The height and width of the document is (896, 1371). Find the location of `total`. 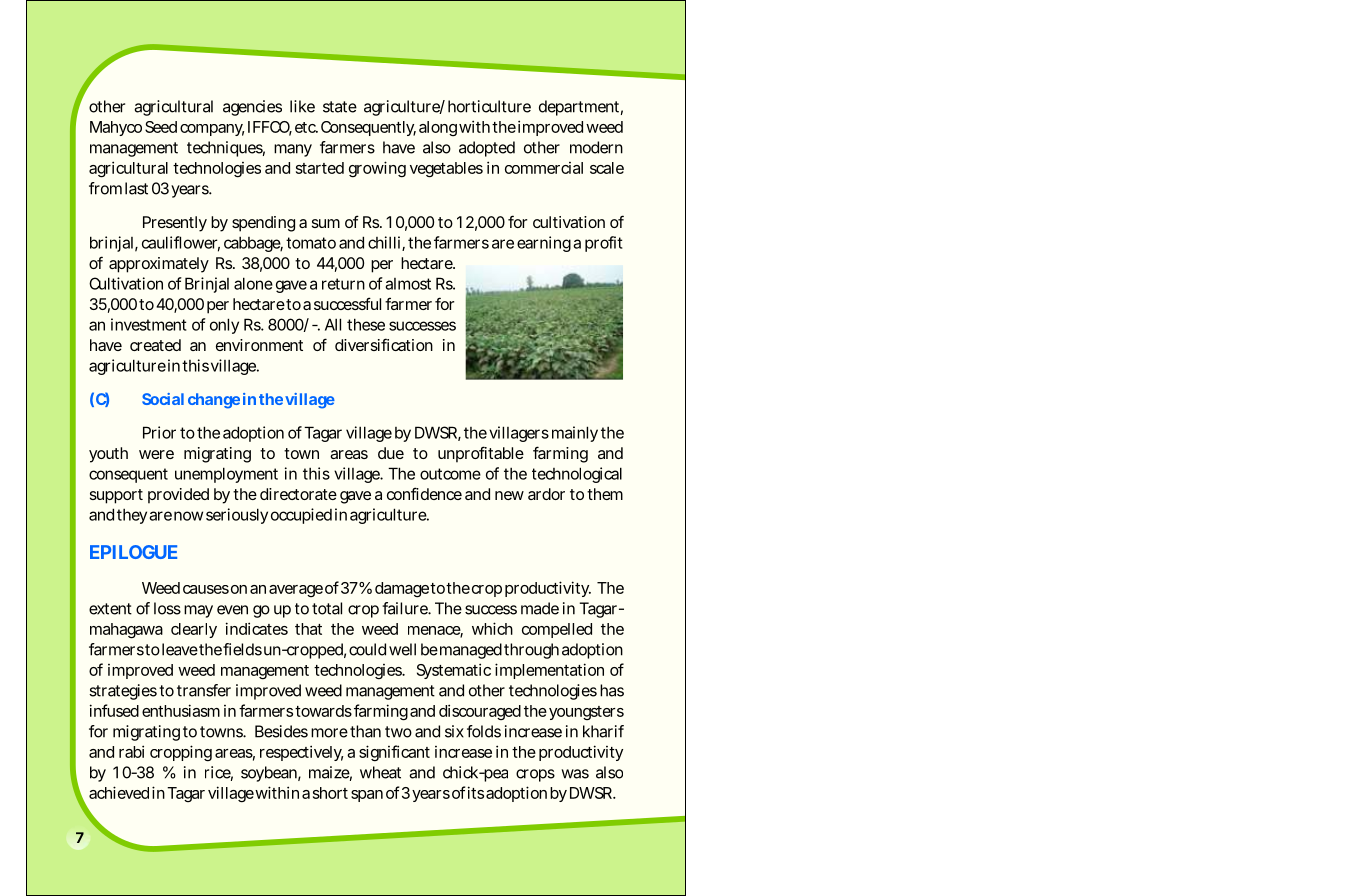

total is located at coordinates (327, 608).
